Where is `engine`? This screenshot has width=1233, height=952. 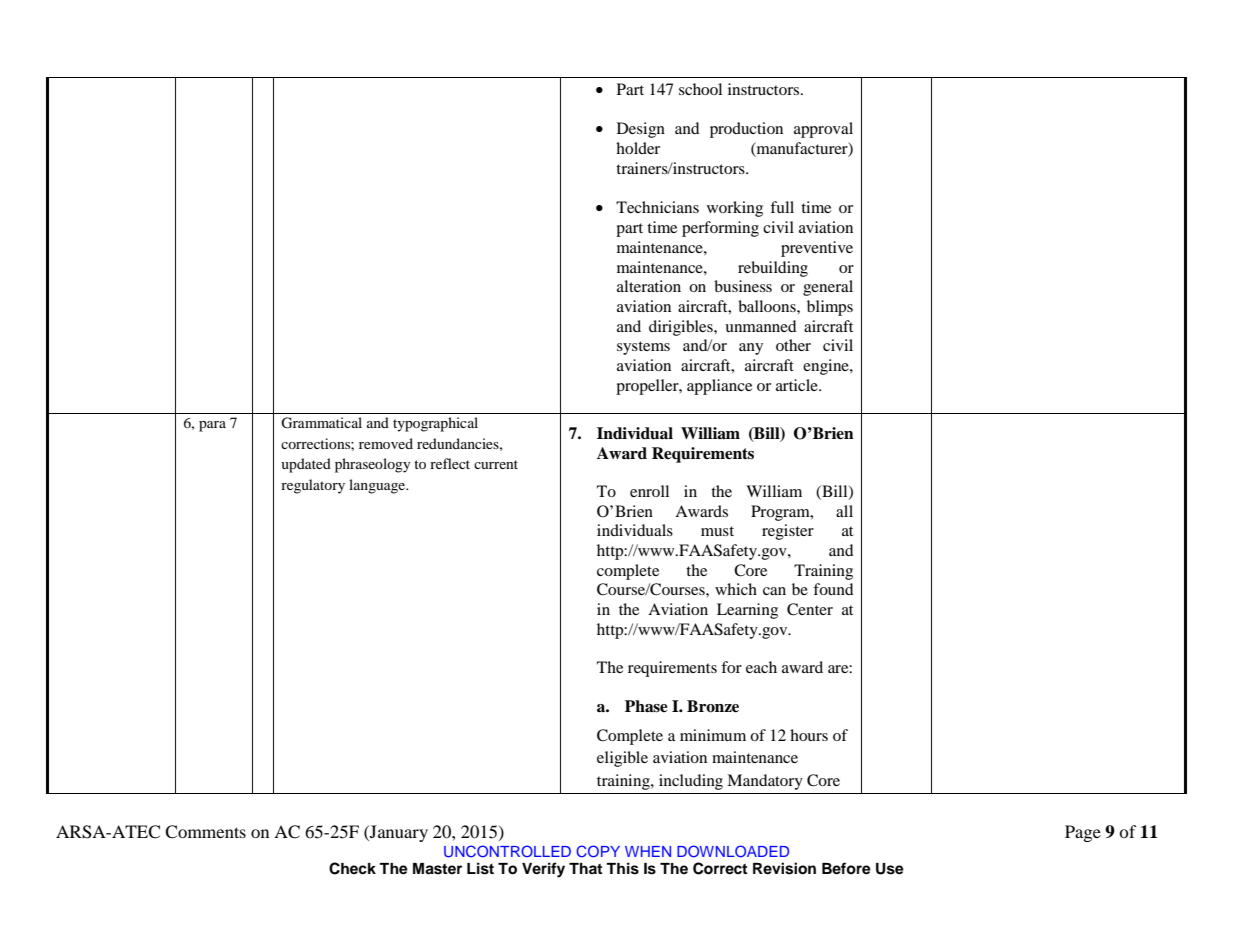 engine is located at coordinates (827, 367).
